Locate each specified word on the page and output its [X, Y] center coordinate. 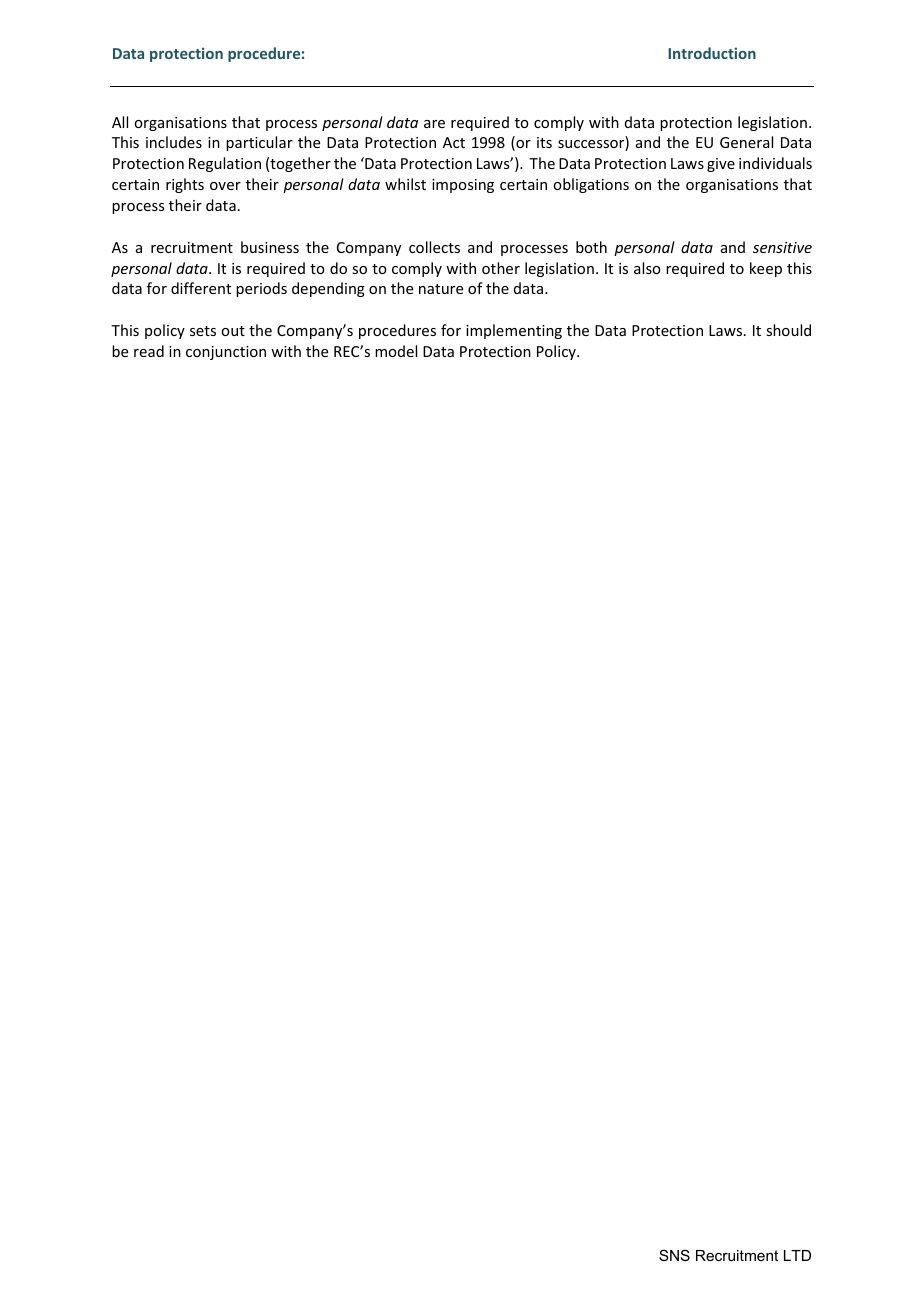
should [788, 330]
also [647, 268]
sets [203, 331]
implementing [514, 331]
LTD [797, 1255]
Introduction [712, 53]
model [396, 351]
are [434, 124]
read [149, 351]
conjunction [226, 353]
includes [174, 142]
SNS [674, 1255]
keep [766, 269]
